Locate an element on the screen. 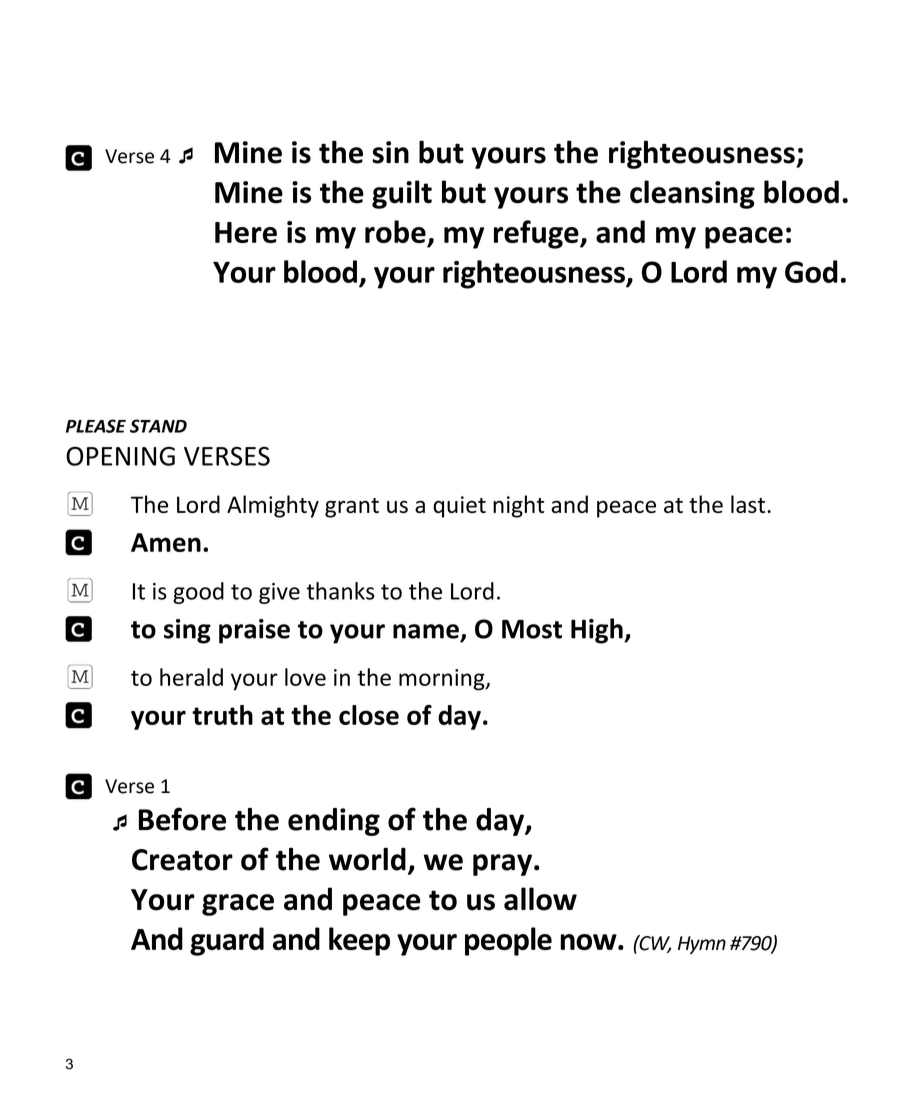 This screenshot has width=915, height=1111. God is located at coordinates (811, 271).
